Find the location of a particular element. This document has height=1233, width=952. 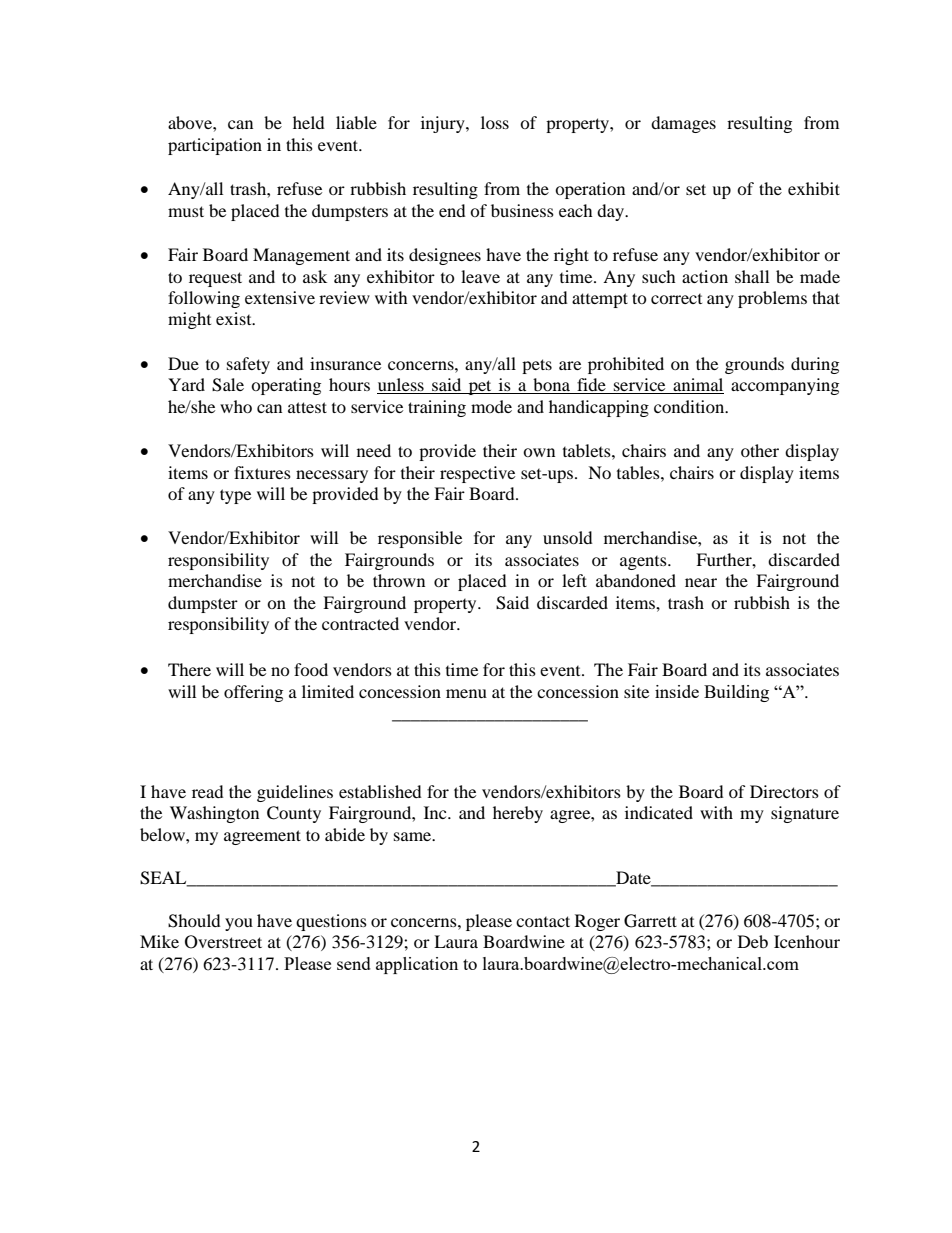

menu is located at coordinates (466, 693).
